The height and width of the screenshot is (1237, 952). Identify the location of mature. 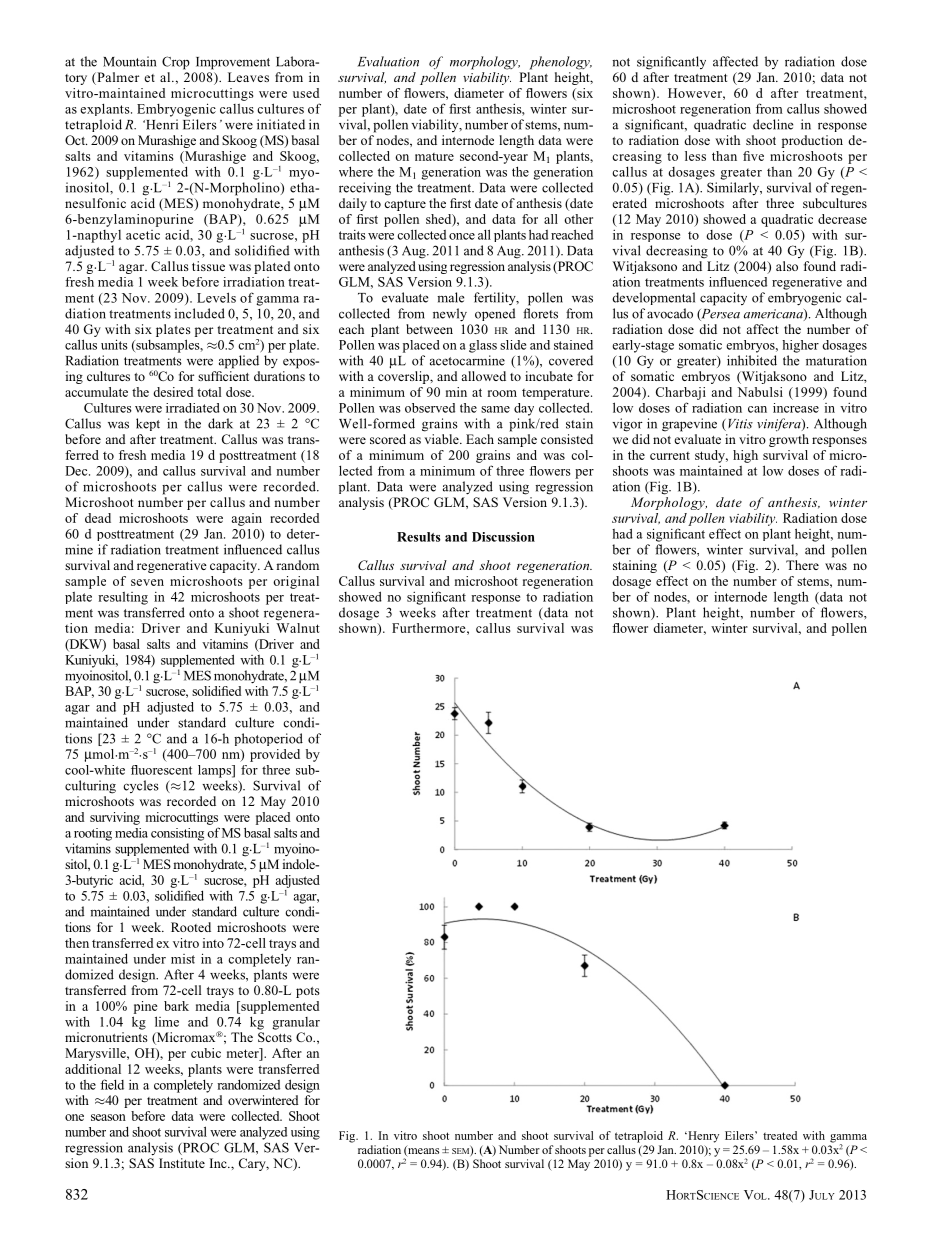
(434, 157).
